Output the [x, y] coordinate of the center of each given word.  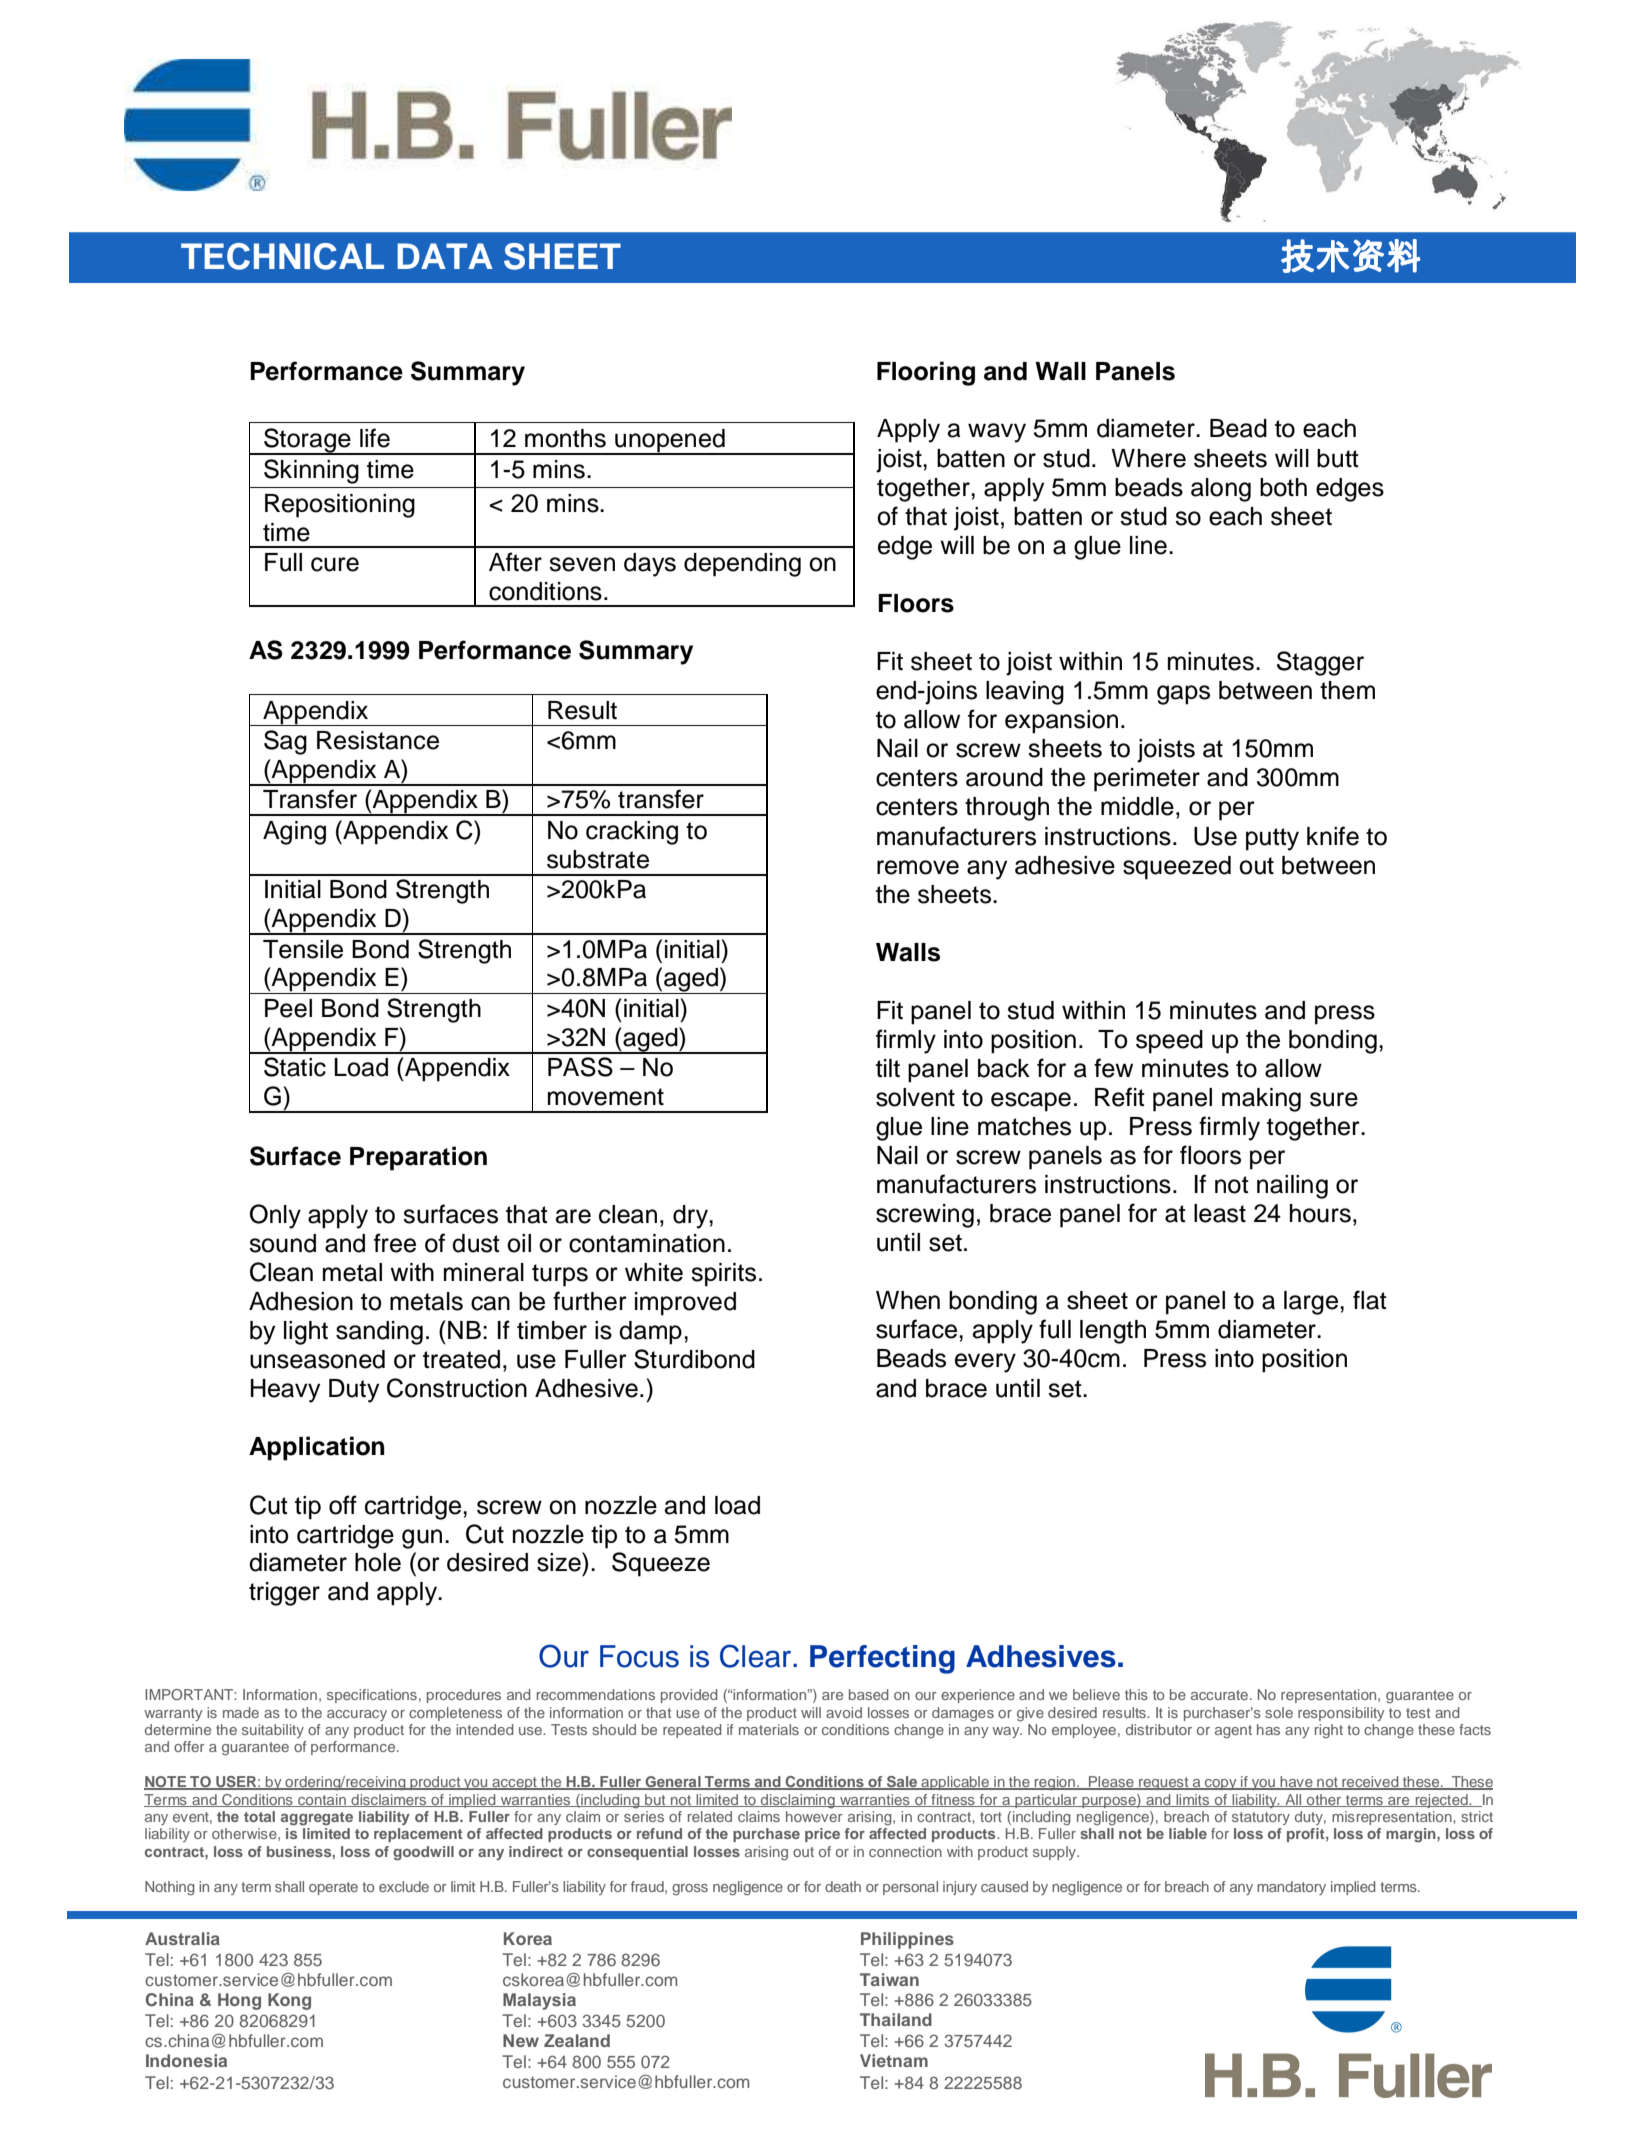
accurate [1219, 1695]
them [1347, 690]
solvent [915, 1097]
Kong [289, 2001]
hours [1320, 1213]
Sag [285, 742]
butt [1338, 458]
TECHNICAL [282, 256]
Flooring [926, 373]
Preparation [418, 1158]
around [1004, 777]
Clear [757, 1656]
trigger [284, 1594]
